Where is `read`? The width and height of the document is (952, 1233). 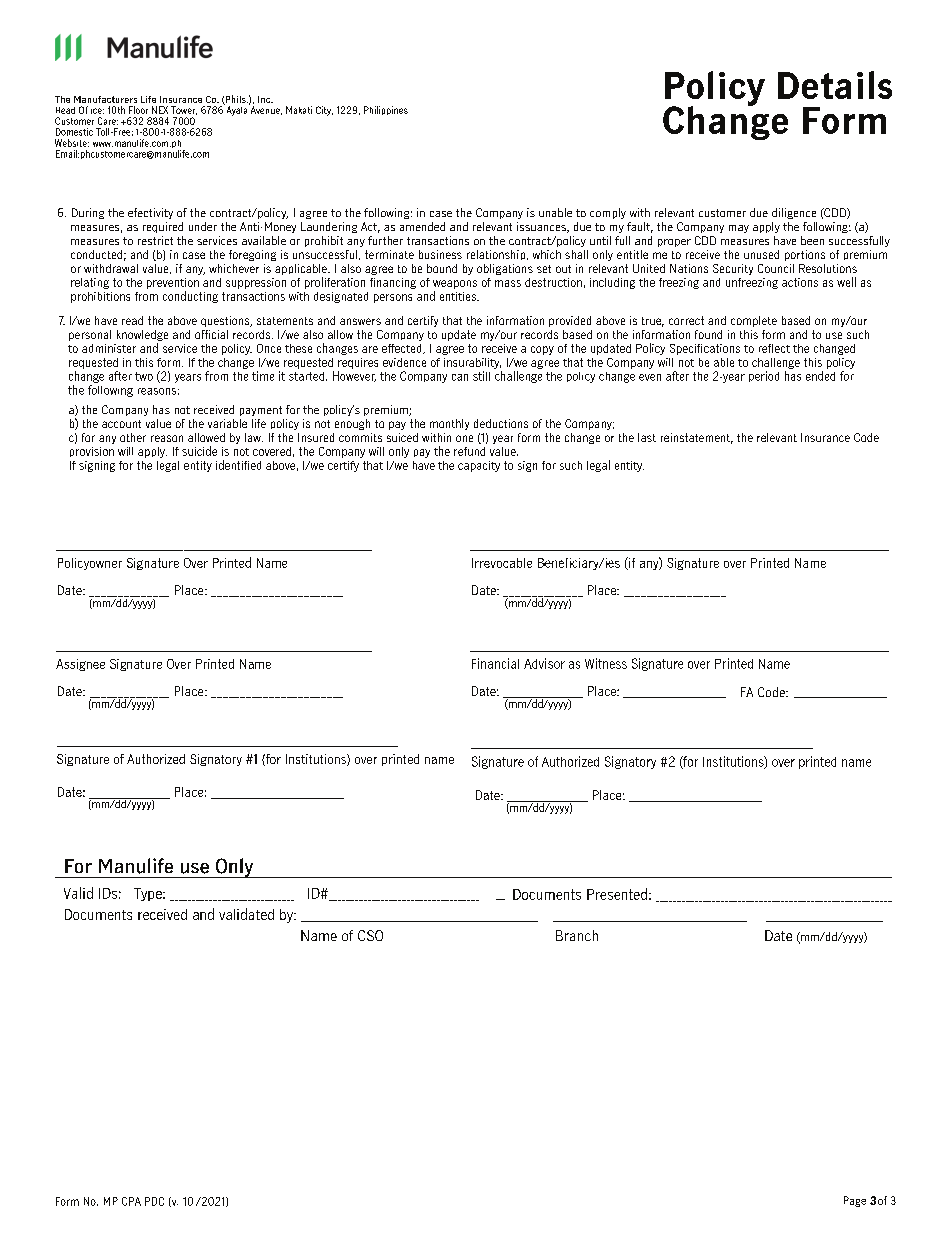
read is located at coordinates (132, 320).
